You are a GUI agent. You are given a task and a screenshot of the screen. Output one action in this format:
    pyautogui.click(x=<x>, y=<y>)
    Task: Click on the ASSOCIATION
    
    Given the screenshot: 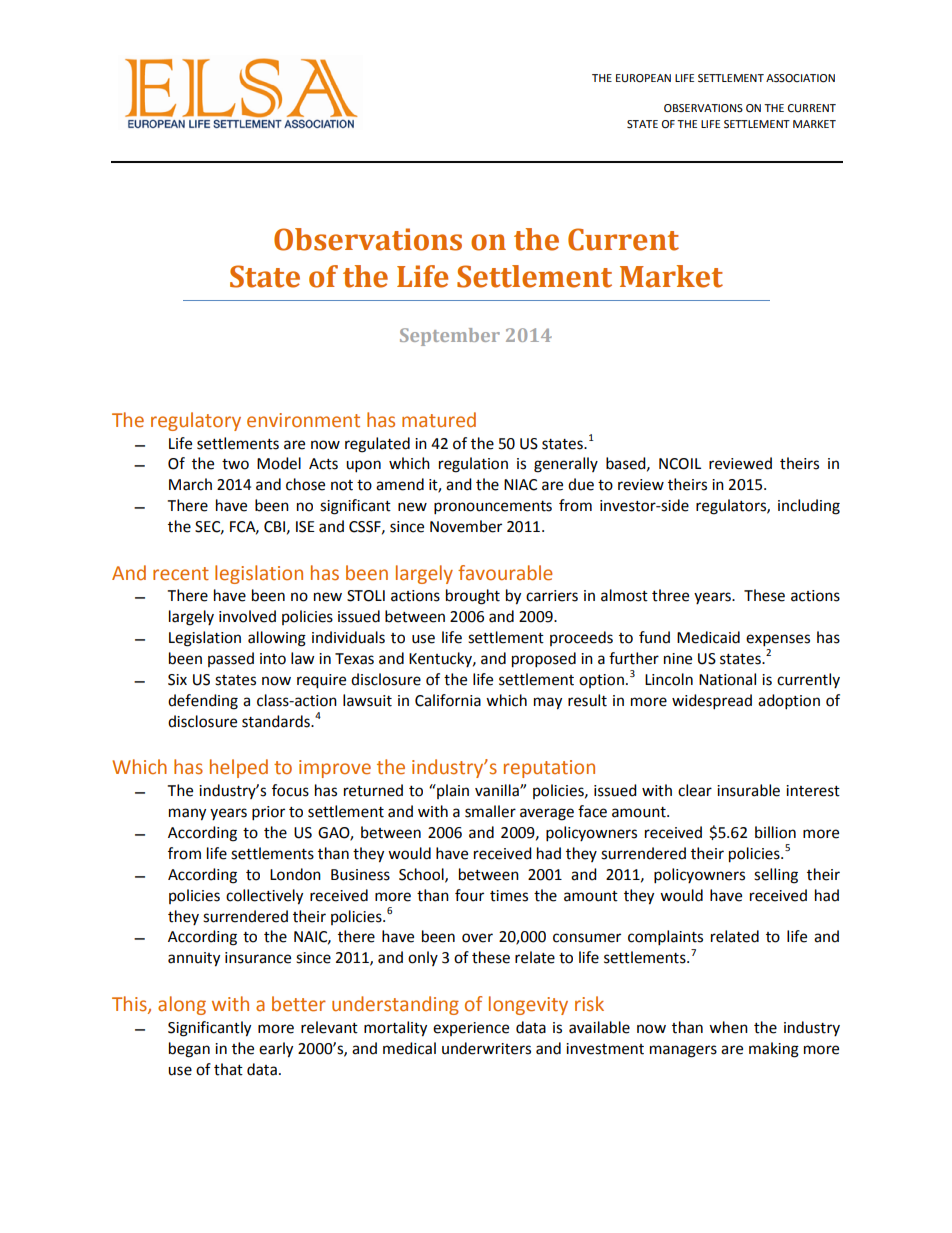 What is the action you would take?
    pyautogui.click(x=800, y=78)
